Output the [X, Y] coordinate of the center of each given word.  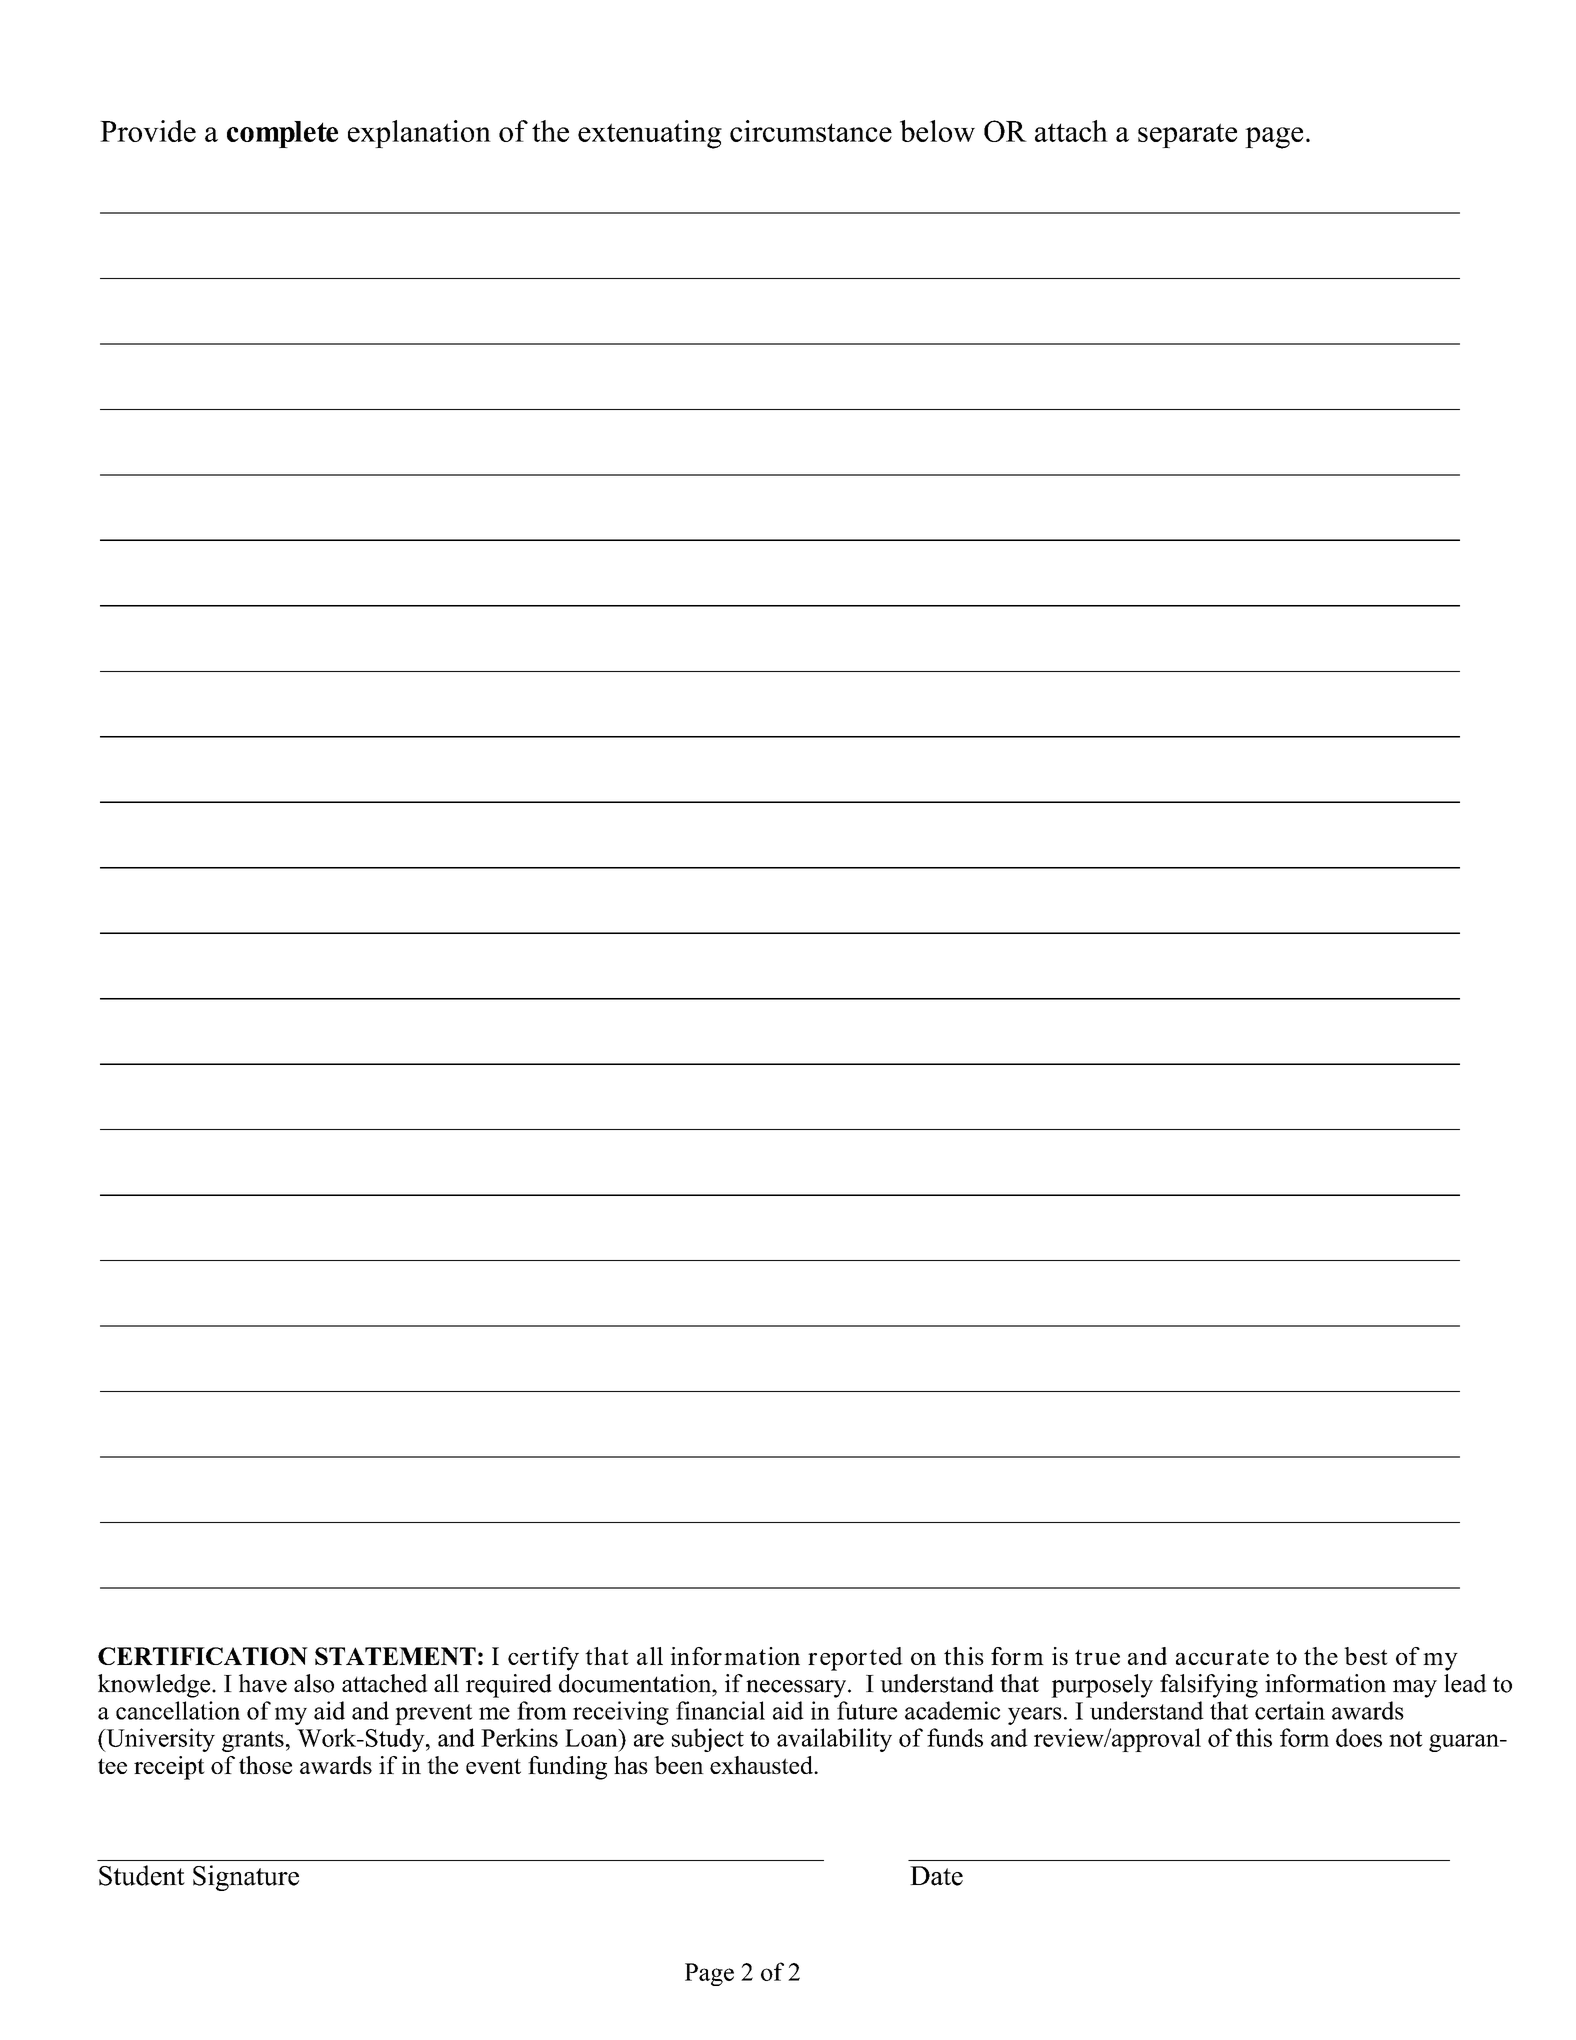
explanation [419, 134]
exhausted [762, 1765]
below [937, 131]
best [1366, 1656]
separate [1187, 135]
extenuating [650, 134]
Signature [246, 1878]
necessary [797, 1689]
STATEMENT [395, 1656]
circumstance [811, 131]
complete [282, 134]
